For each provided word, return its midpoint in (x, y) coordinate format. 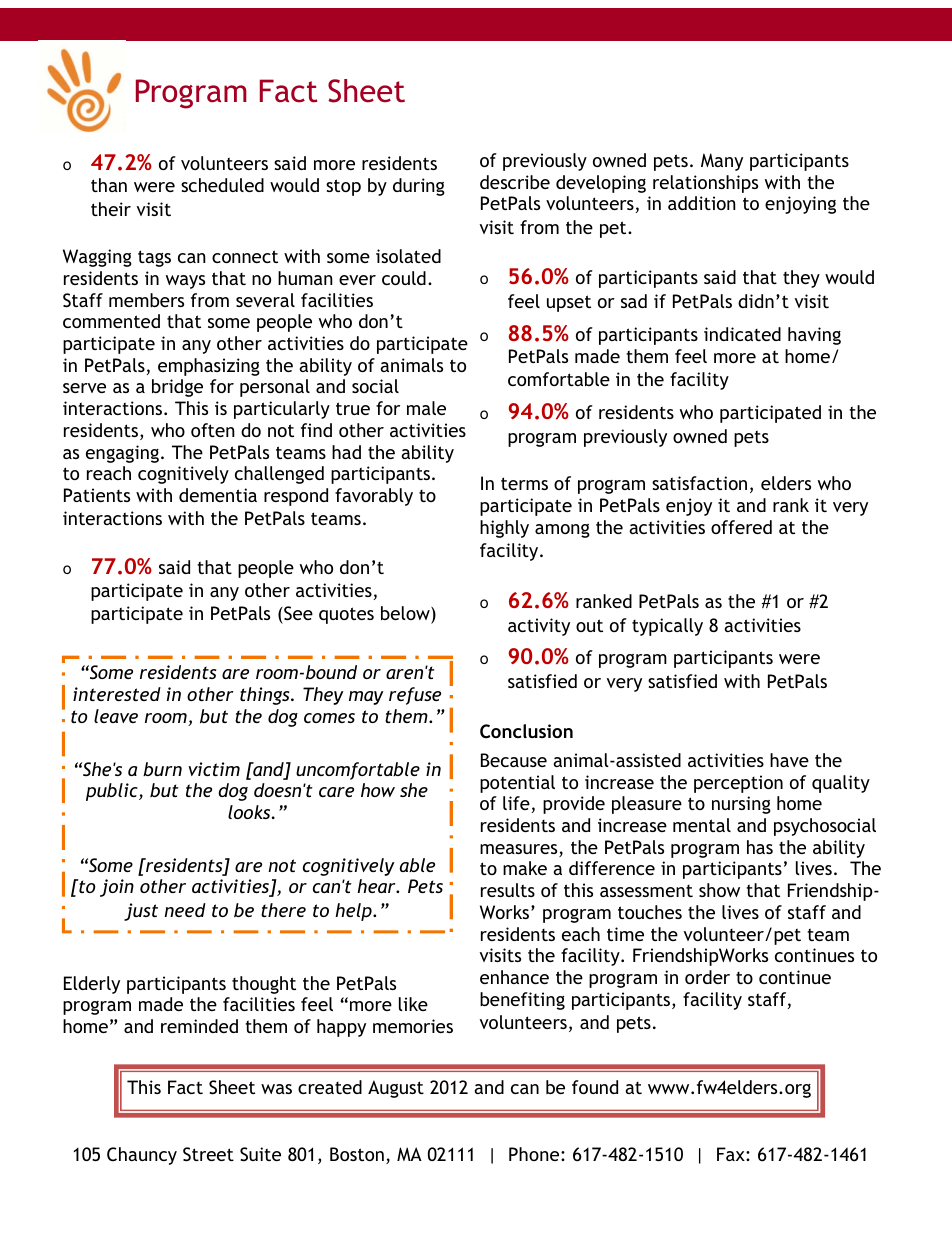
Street (208, 1154)
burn (162, 769)
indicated (742, 334)
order (707, 977)
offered (741, 527)
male (426, 408)
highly (504, 529)
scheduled (222, 185)
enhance (514, 977)
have (789, 760)
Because (514, 760)
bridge (177, 388)
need (185, 910)
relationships (705, 184)
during (419, 187)
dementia (218, 495)
